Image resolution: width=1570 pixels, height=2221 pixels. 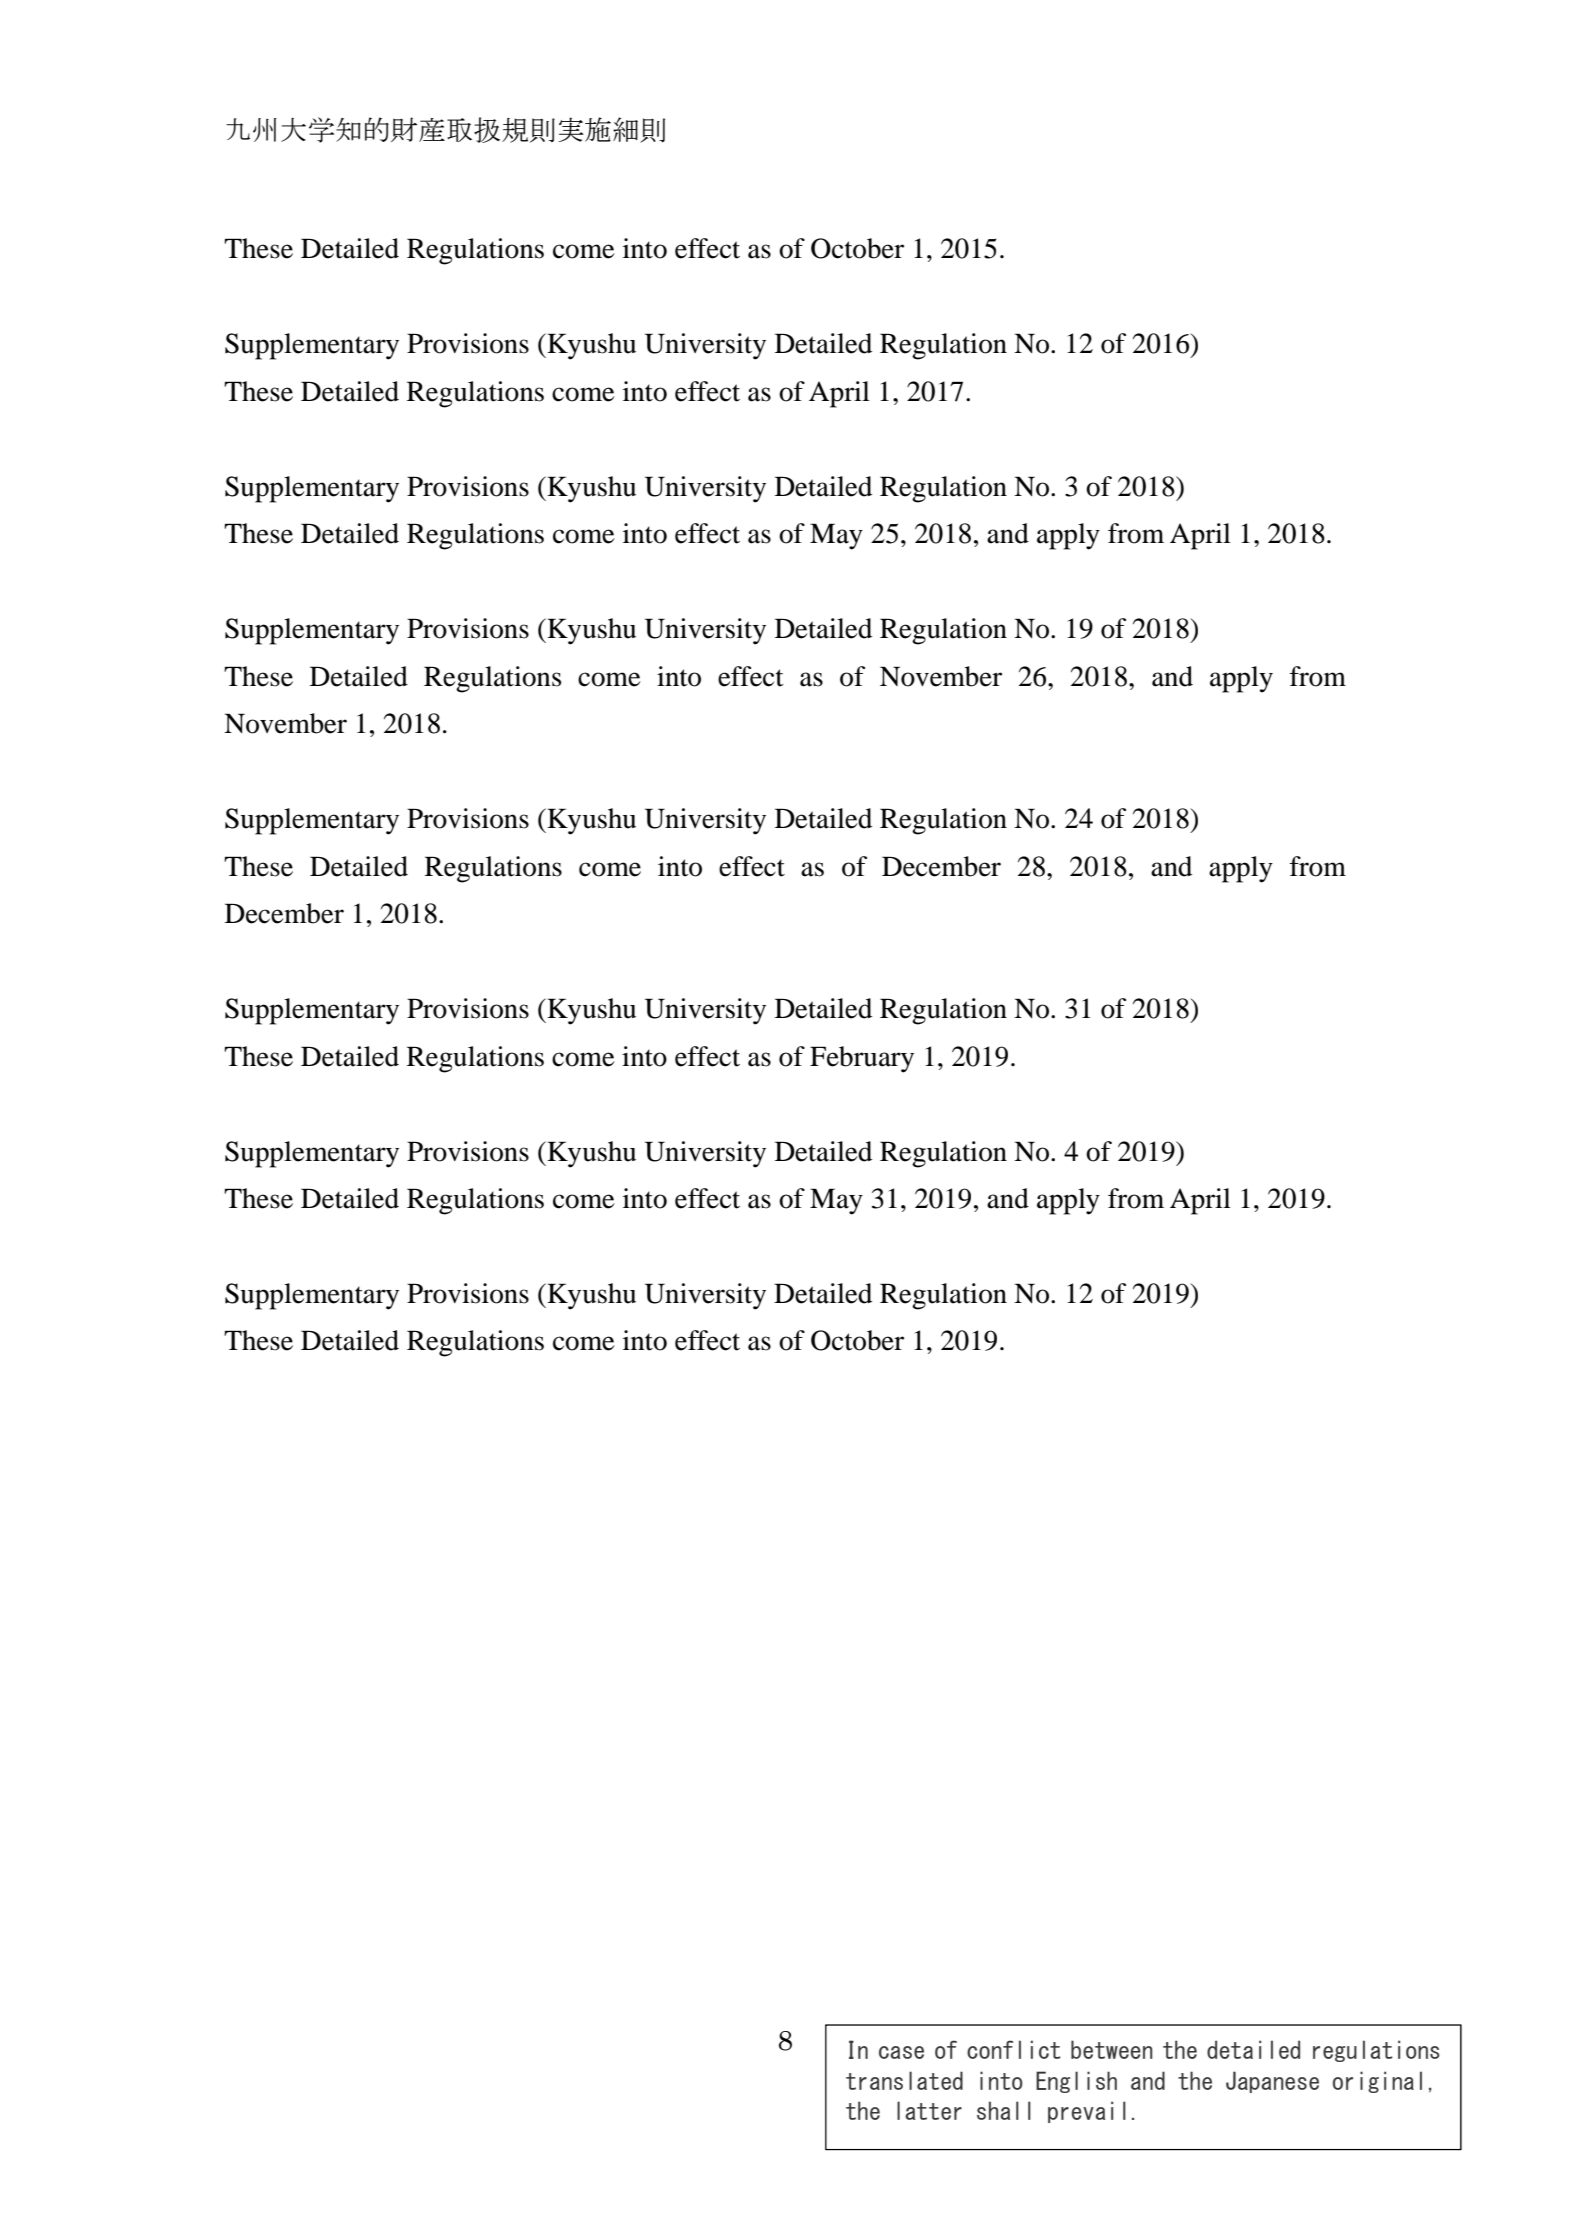 I want to click on February, so click(x=862, y=1059).
